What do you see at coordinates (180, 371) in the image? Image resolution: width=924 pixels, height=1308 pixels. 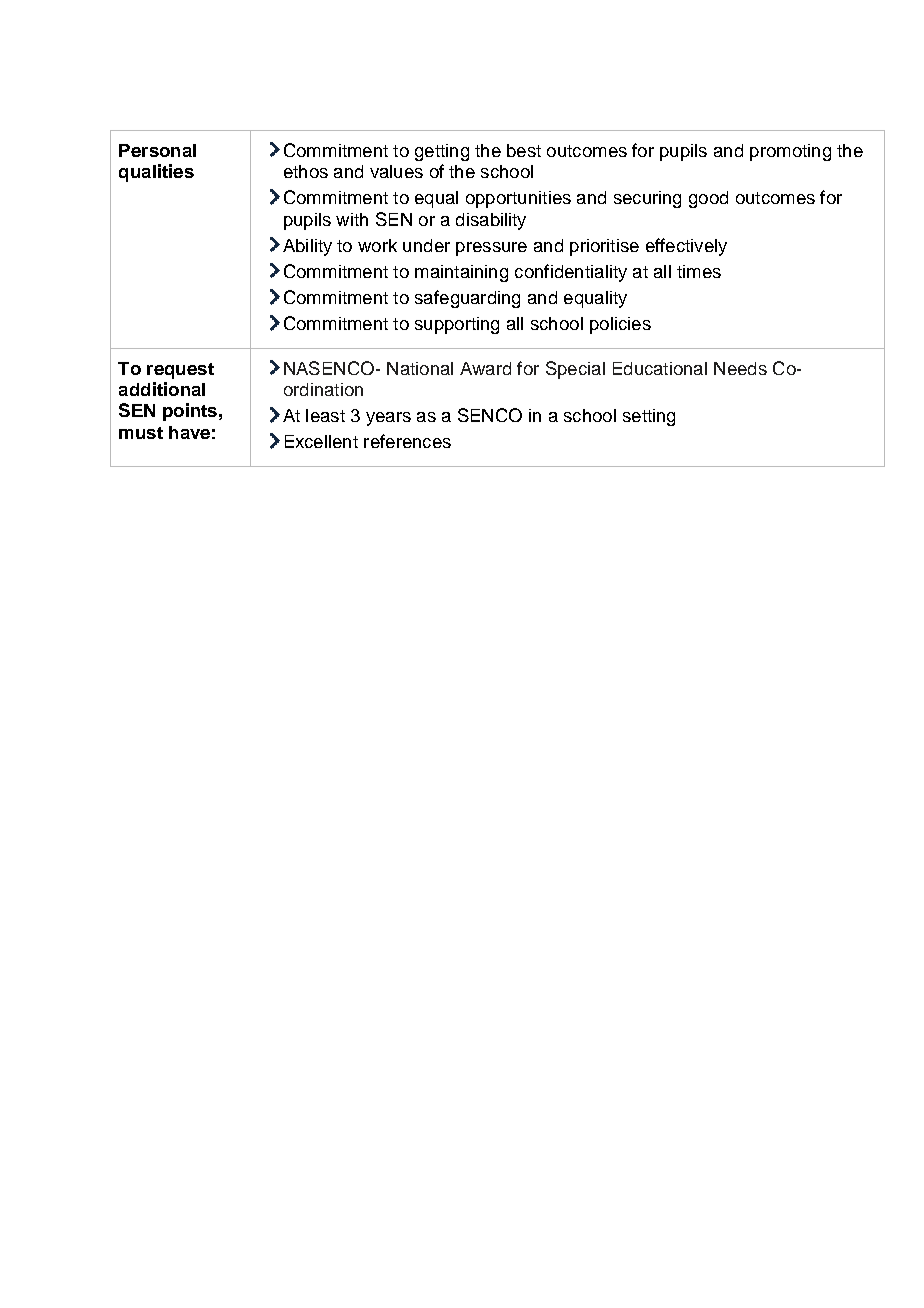 I see `request` at bounding box center [180, 371].
